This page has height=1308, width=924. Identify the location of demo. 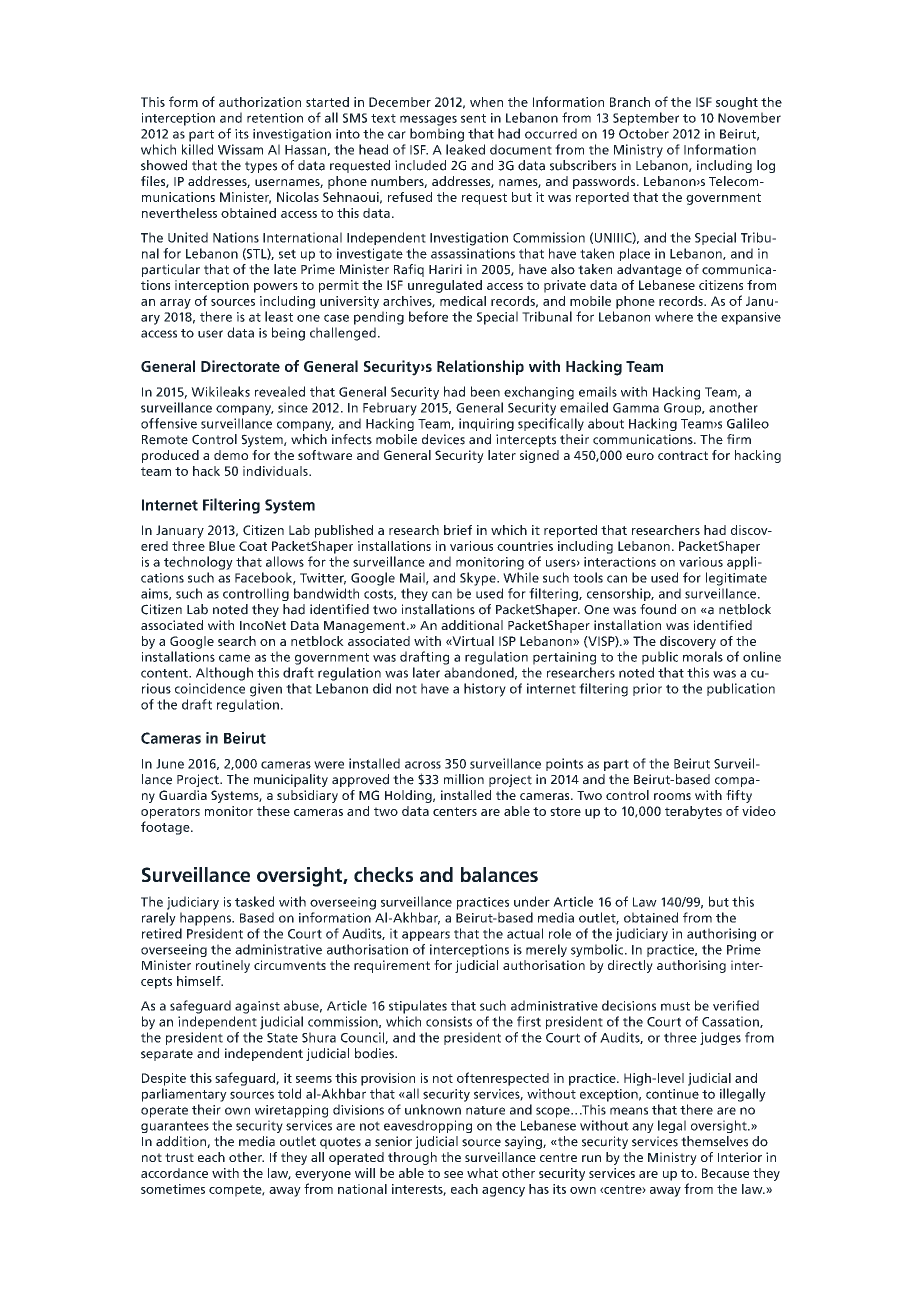
(231, 455).
